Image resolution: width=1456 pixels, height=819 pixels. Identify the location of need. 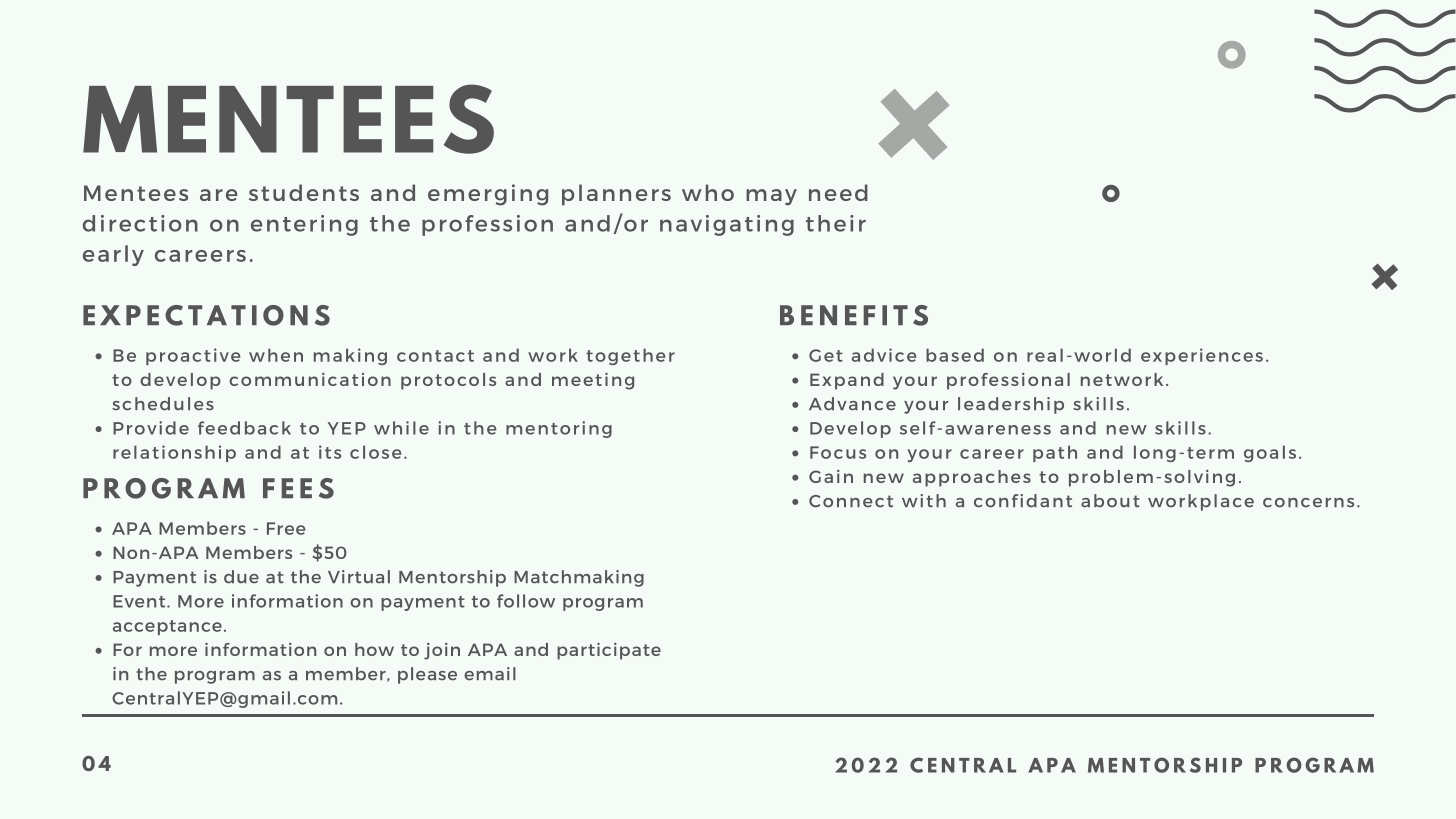
(838, 192).
